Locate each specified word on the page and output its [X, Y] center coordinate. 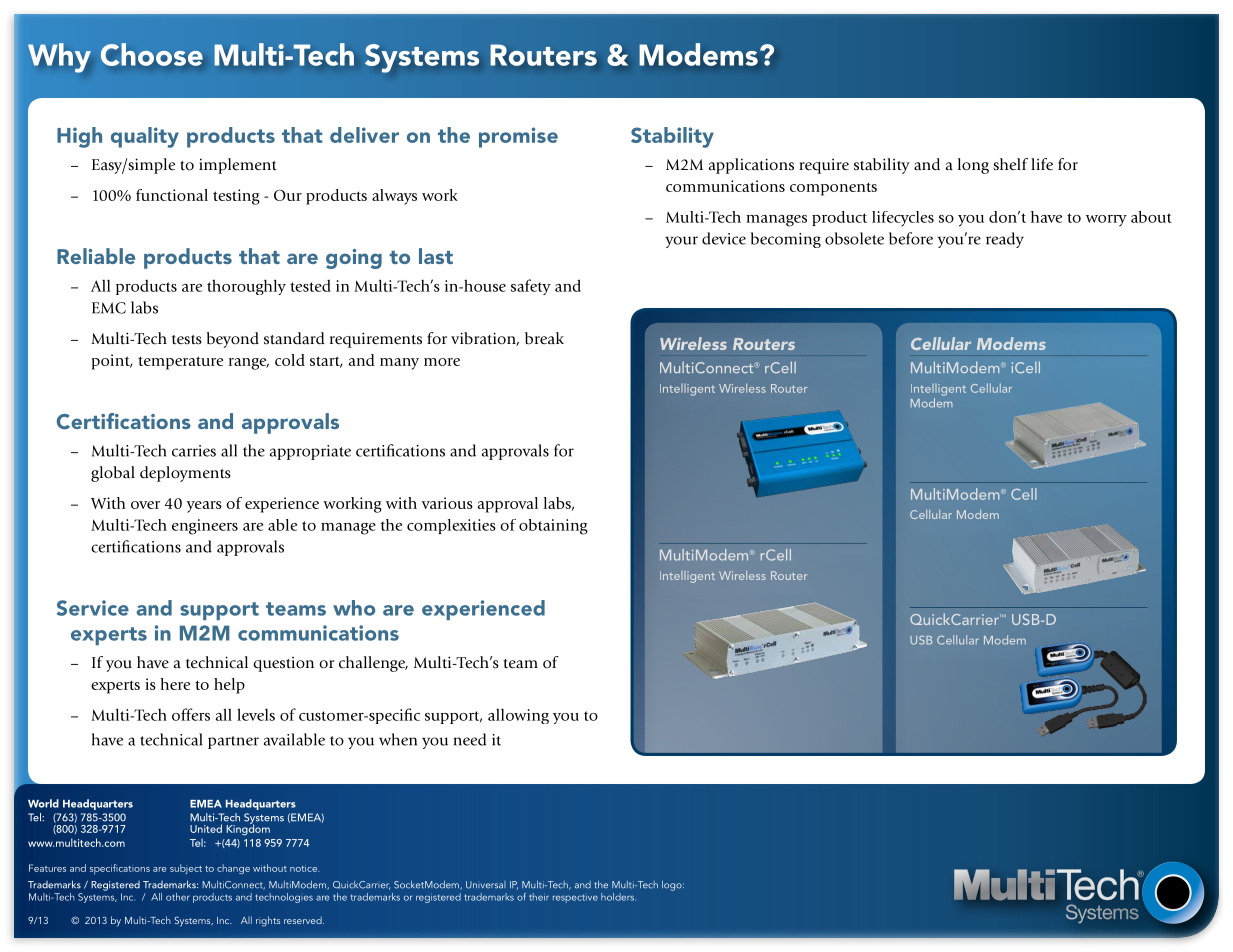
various [447, 503]
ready [1005, 240]
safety [531, 287]
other [178, 897]
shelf [1010, 164]
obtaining [553, 527]
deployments [185, 474]
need [470, 739]
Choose [152, 54]
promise [518, 137]
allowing [518, 716]
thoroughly [246, 287]
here [175, 684]
